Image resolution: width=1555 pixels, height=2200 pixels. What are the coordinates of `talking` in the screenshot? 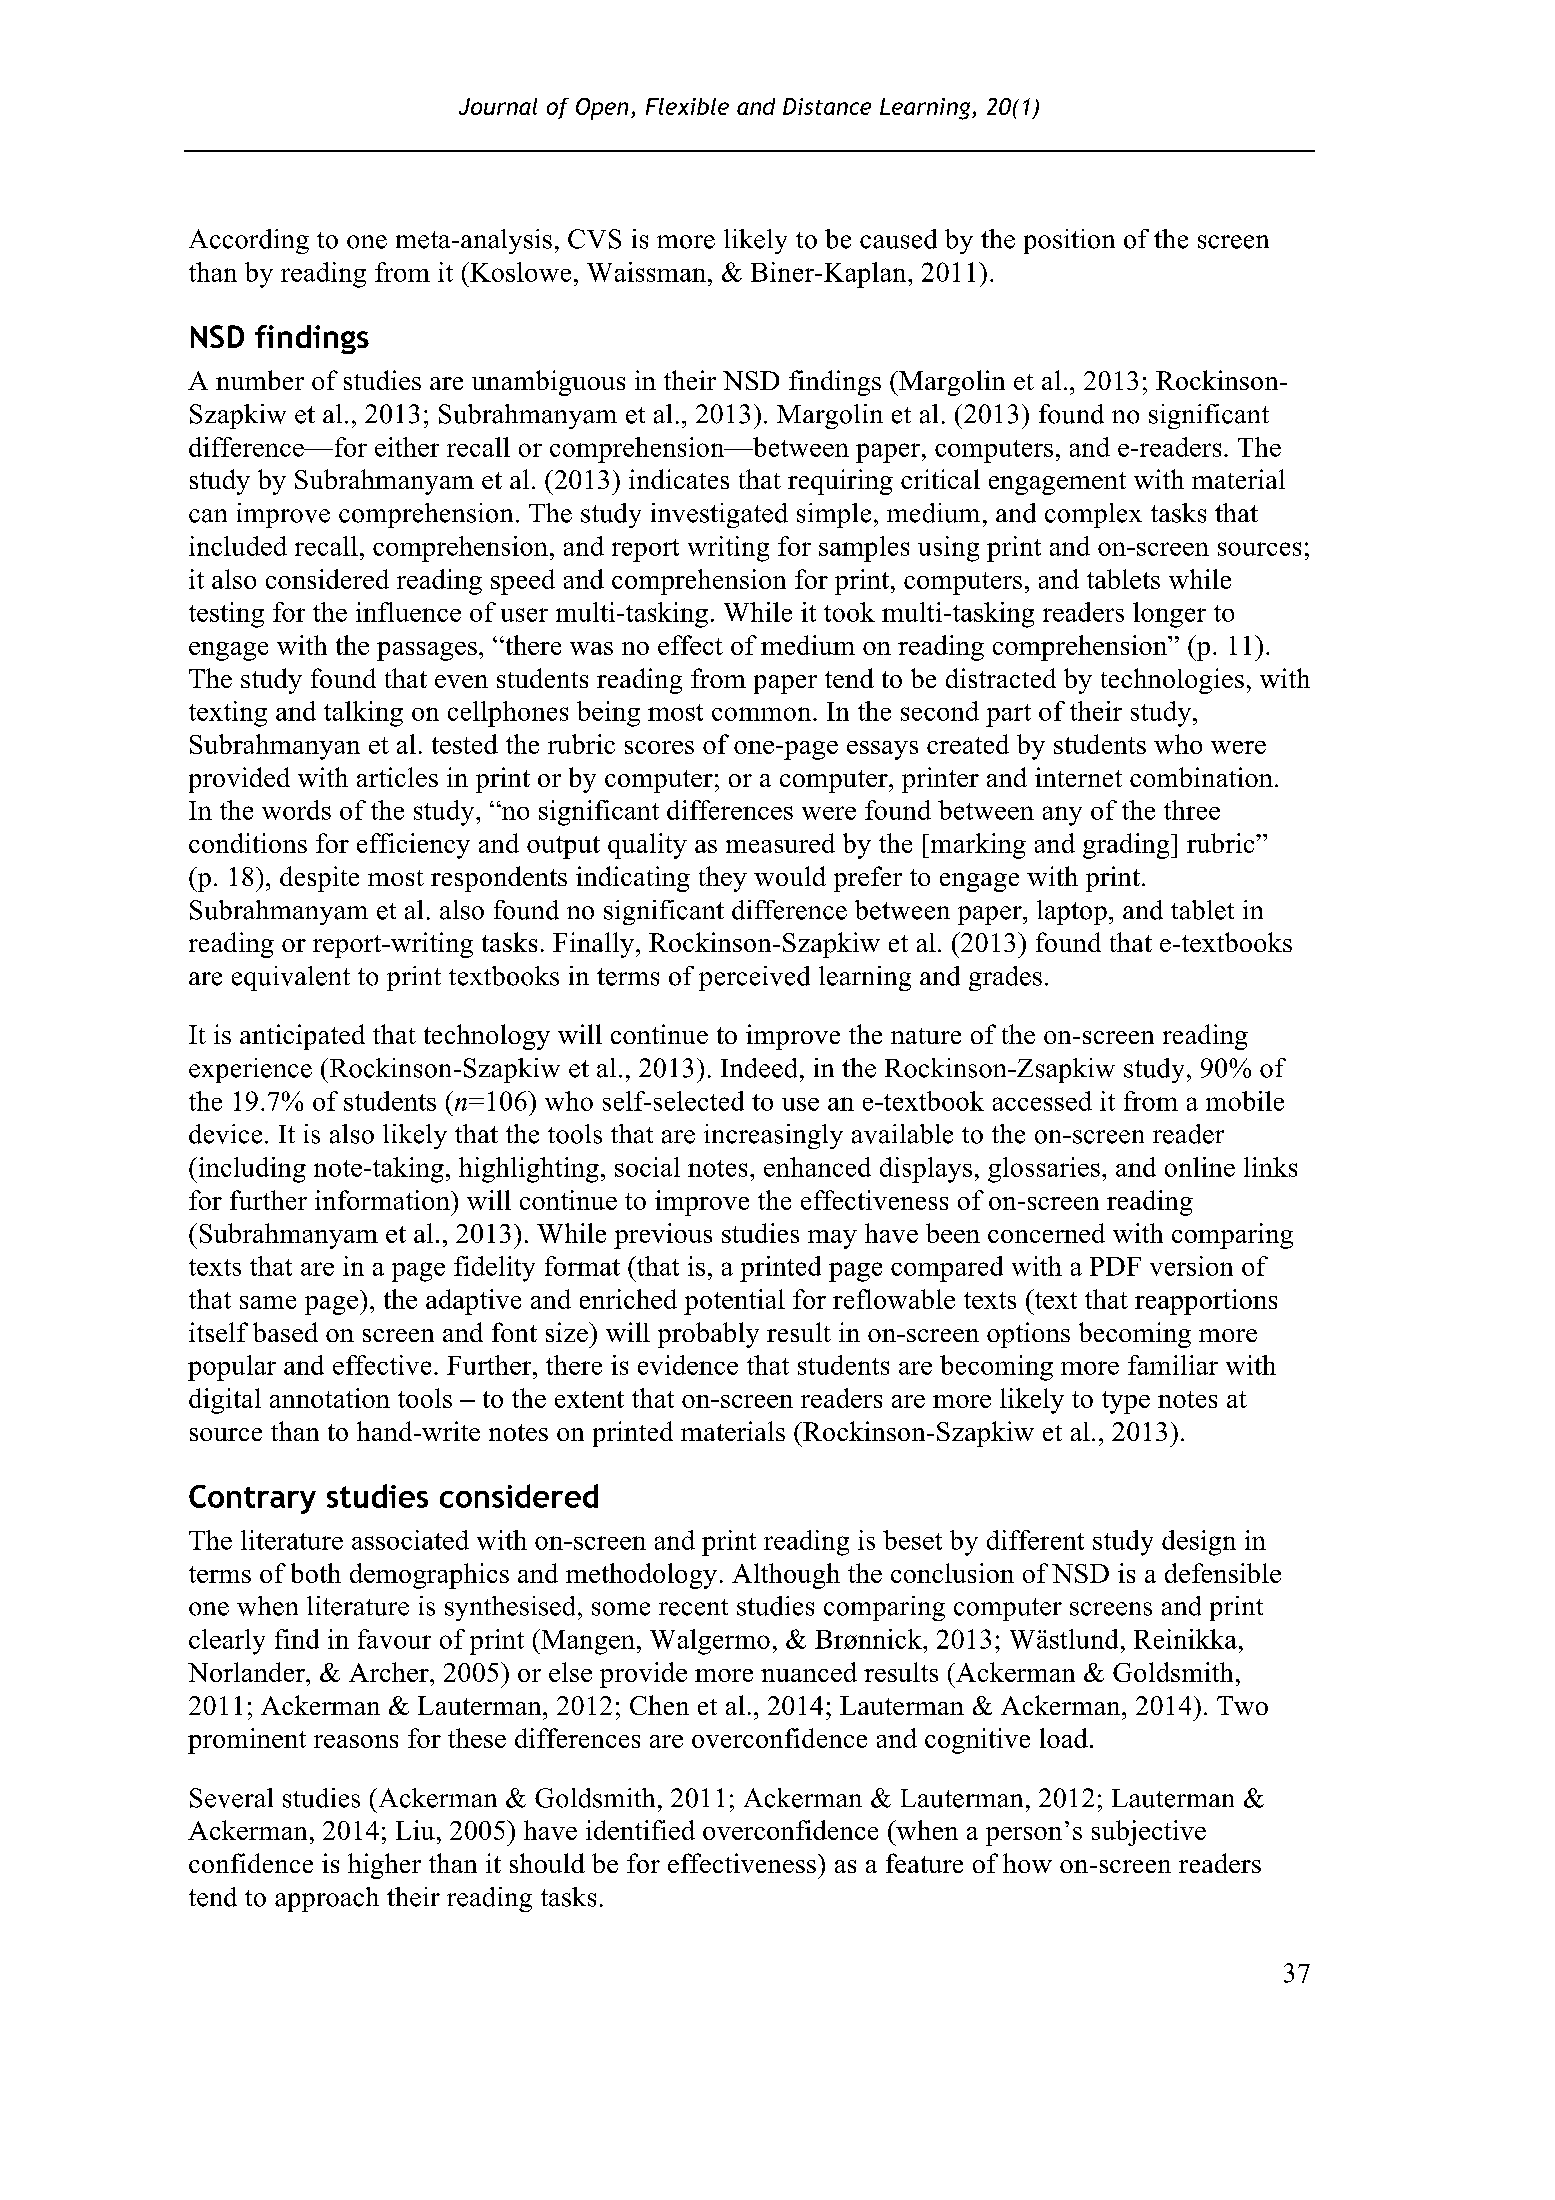 It's located at (363, 714).
